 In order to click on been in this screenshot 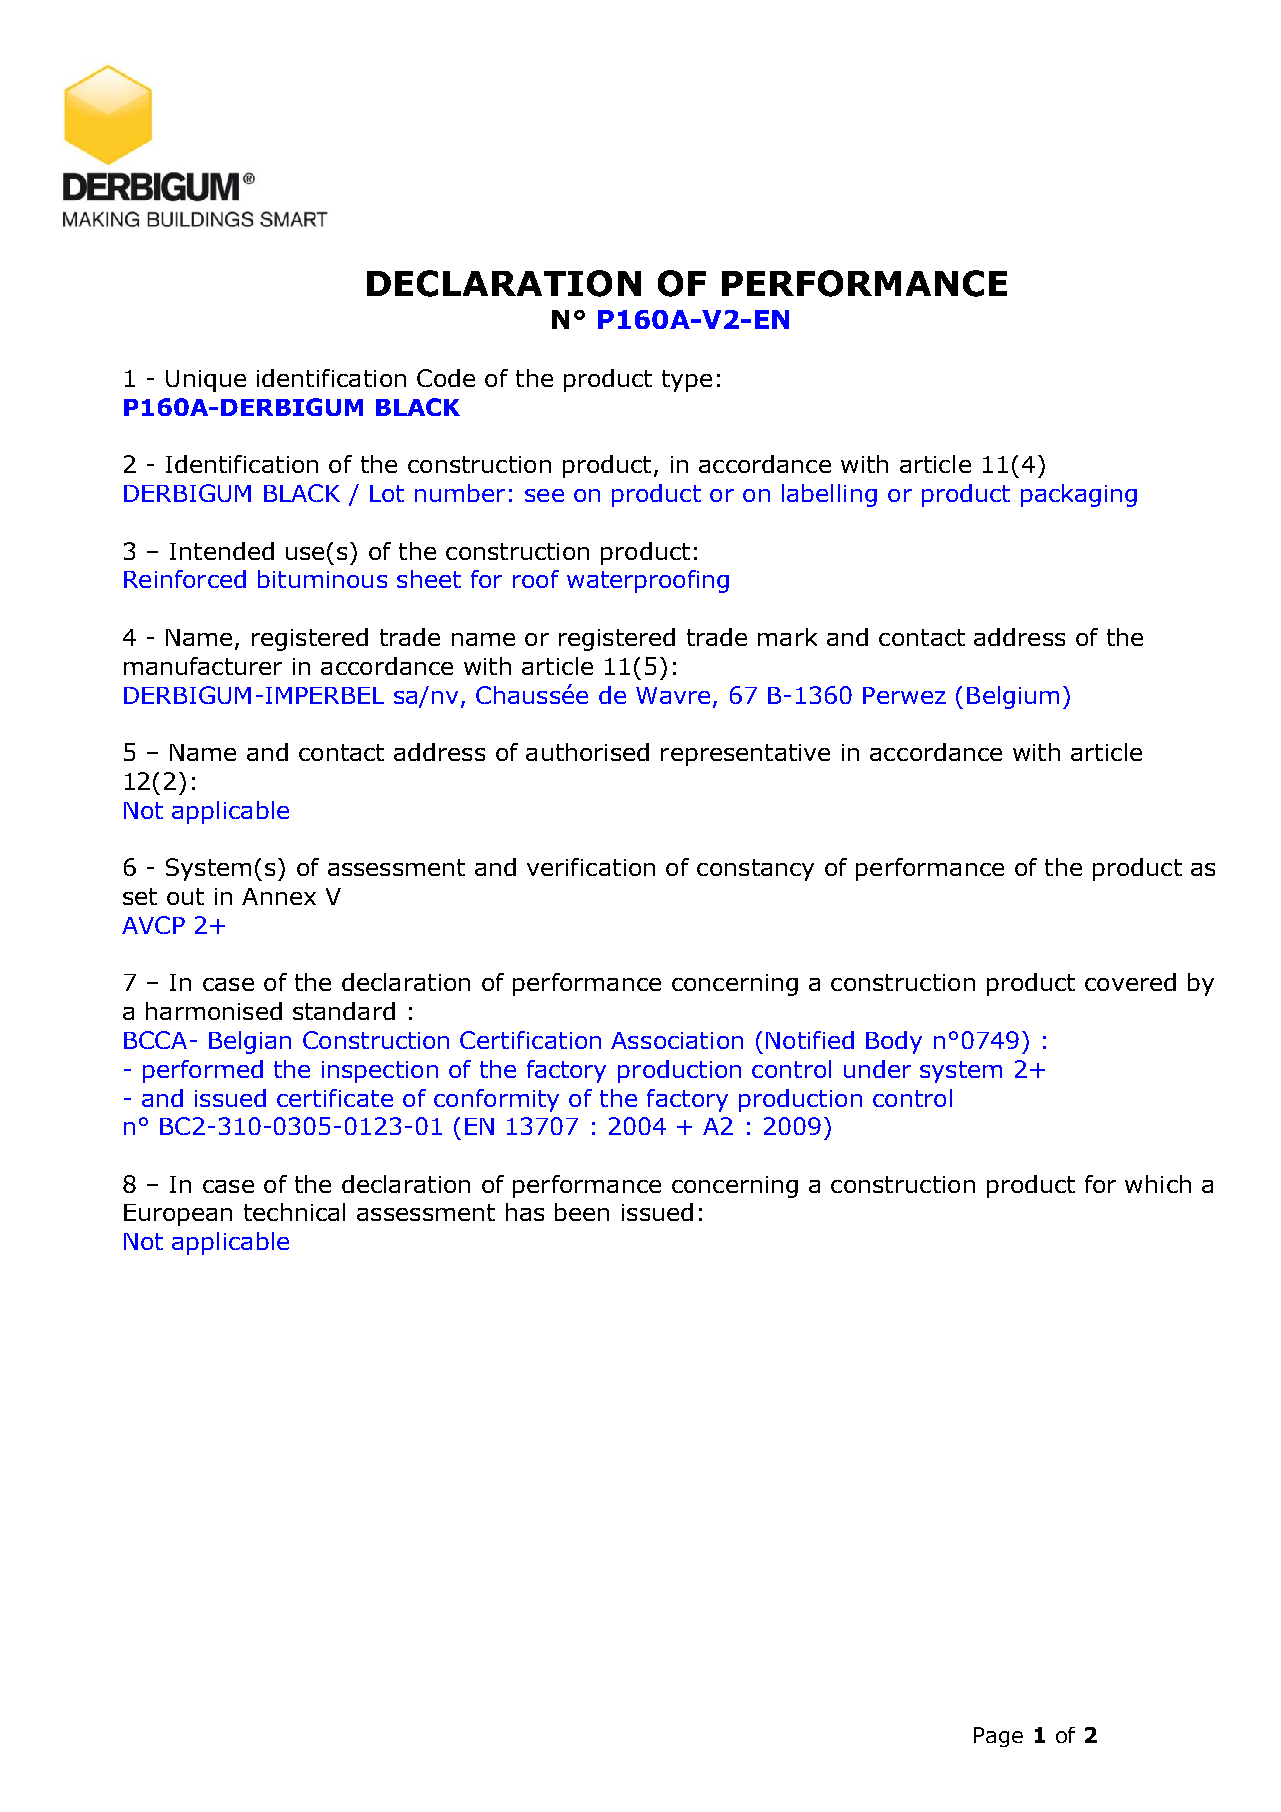, I will do `click(582, 1212)`.
